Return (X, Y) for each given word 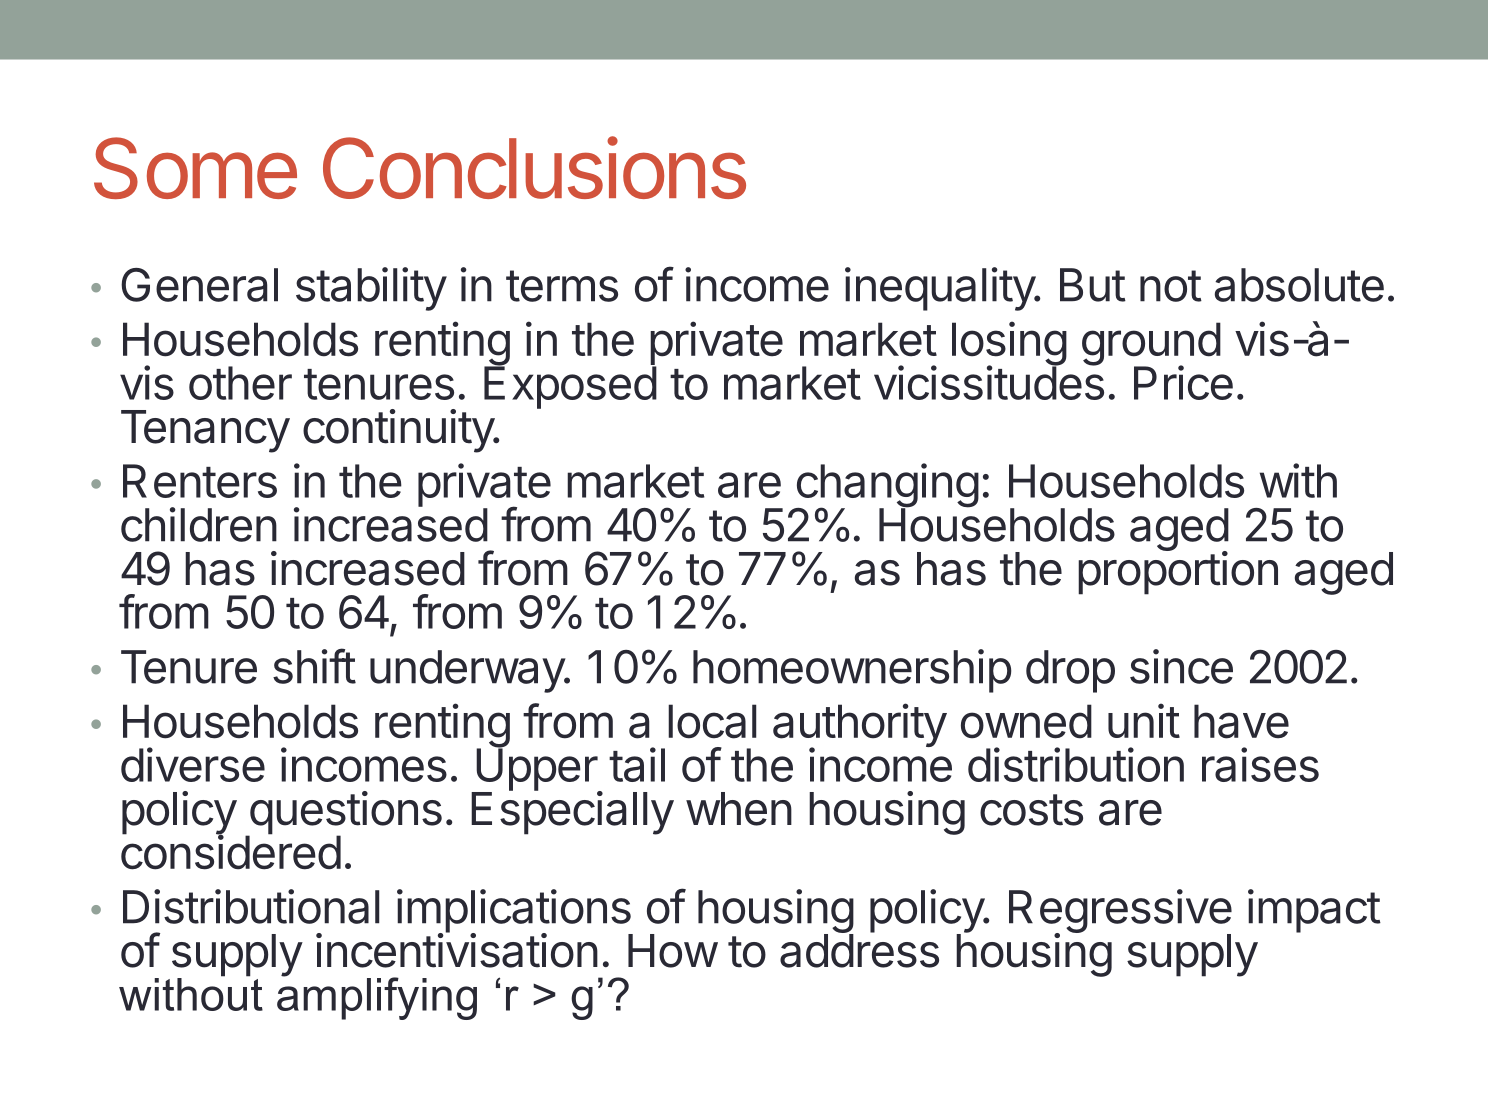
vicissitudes (989, 382)
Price (1183, 382)
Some (195, 168)
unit (1144, 720)
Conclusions (534, 167)
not (1171, 286)
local (712, 721)
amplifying (377, 997)
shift (314, 666)
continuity (399, 431)
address (859, 950)
